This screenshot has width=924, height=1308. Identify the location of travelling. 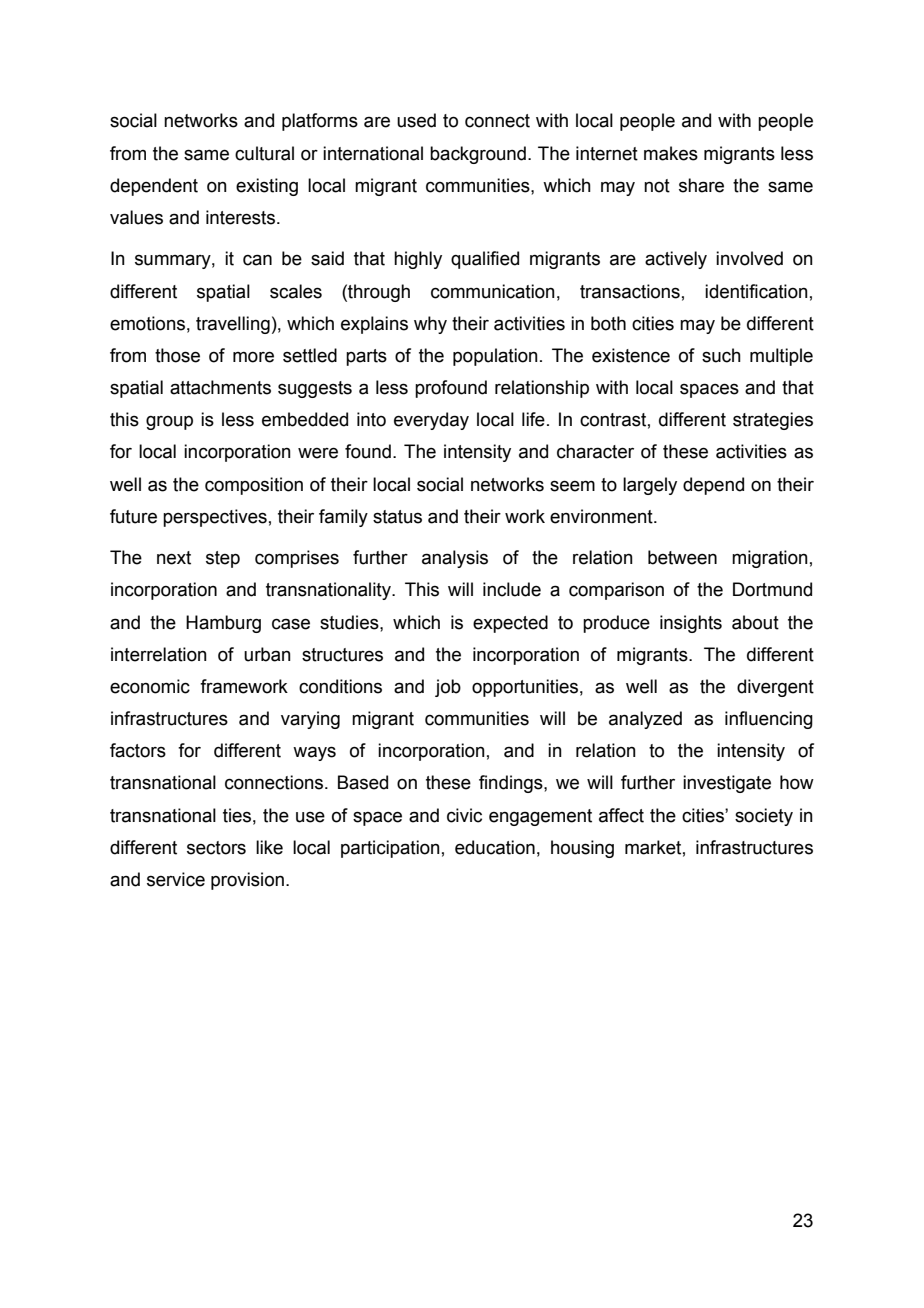
(233, 325).
